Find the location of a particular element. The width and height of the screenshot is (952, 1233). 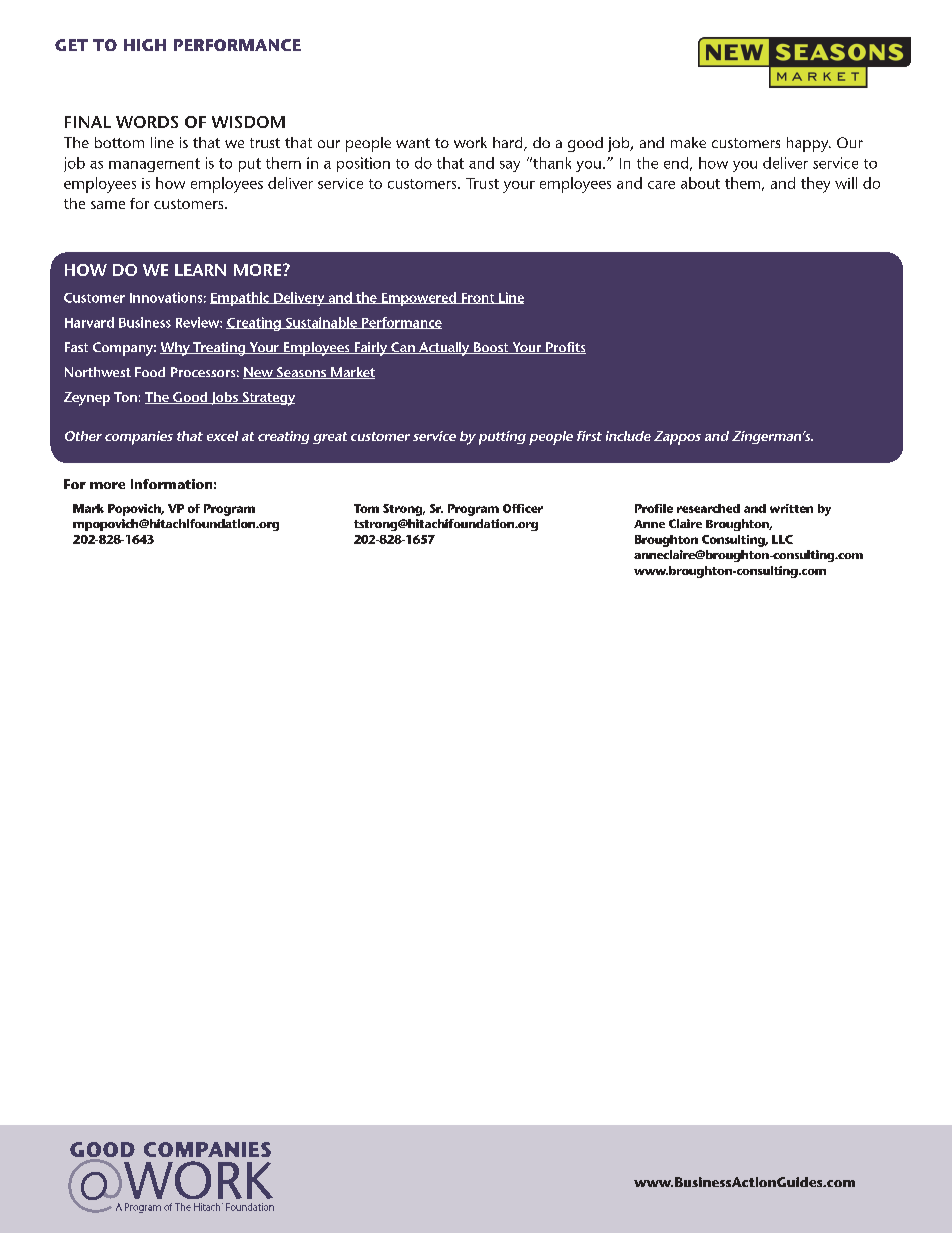

management is located at coordinates (154, 165).
